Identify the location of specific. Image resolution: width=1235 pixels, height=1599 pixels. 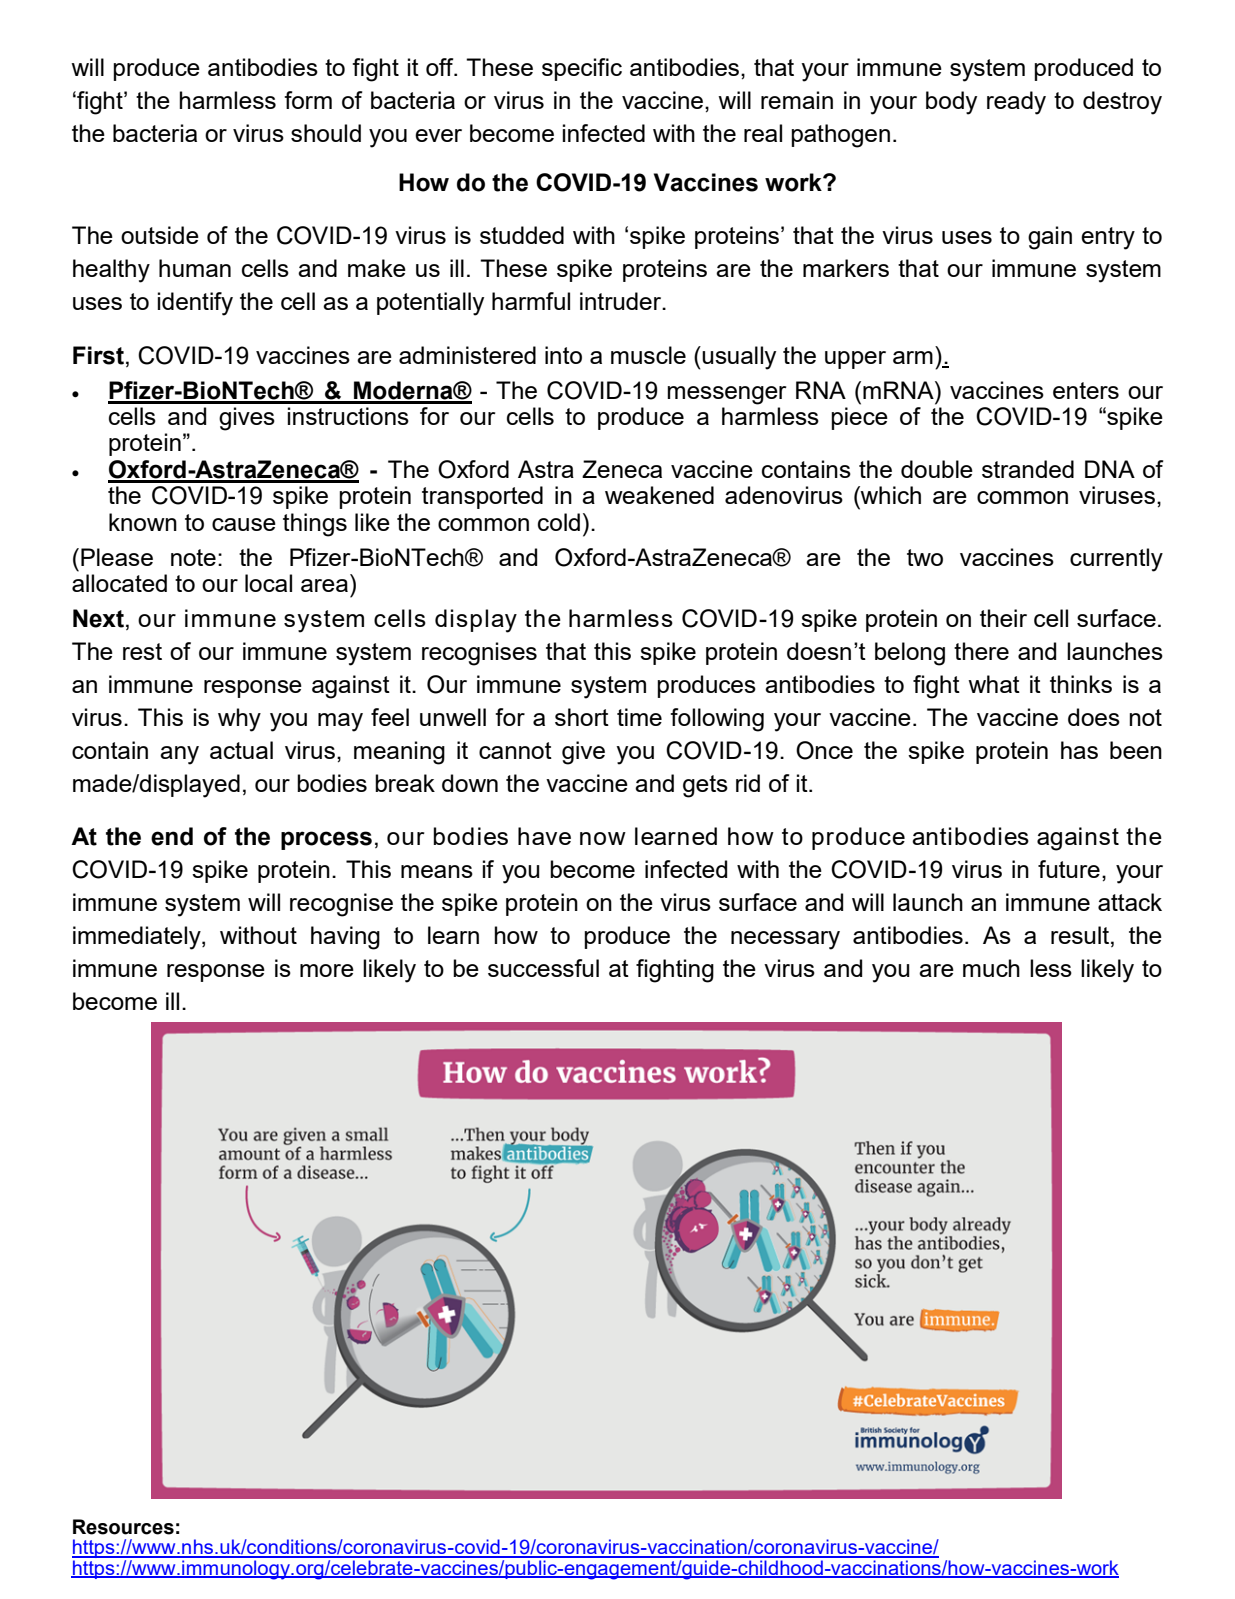
(582, 69).
